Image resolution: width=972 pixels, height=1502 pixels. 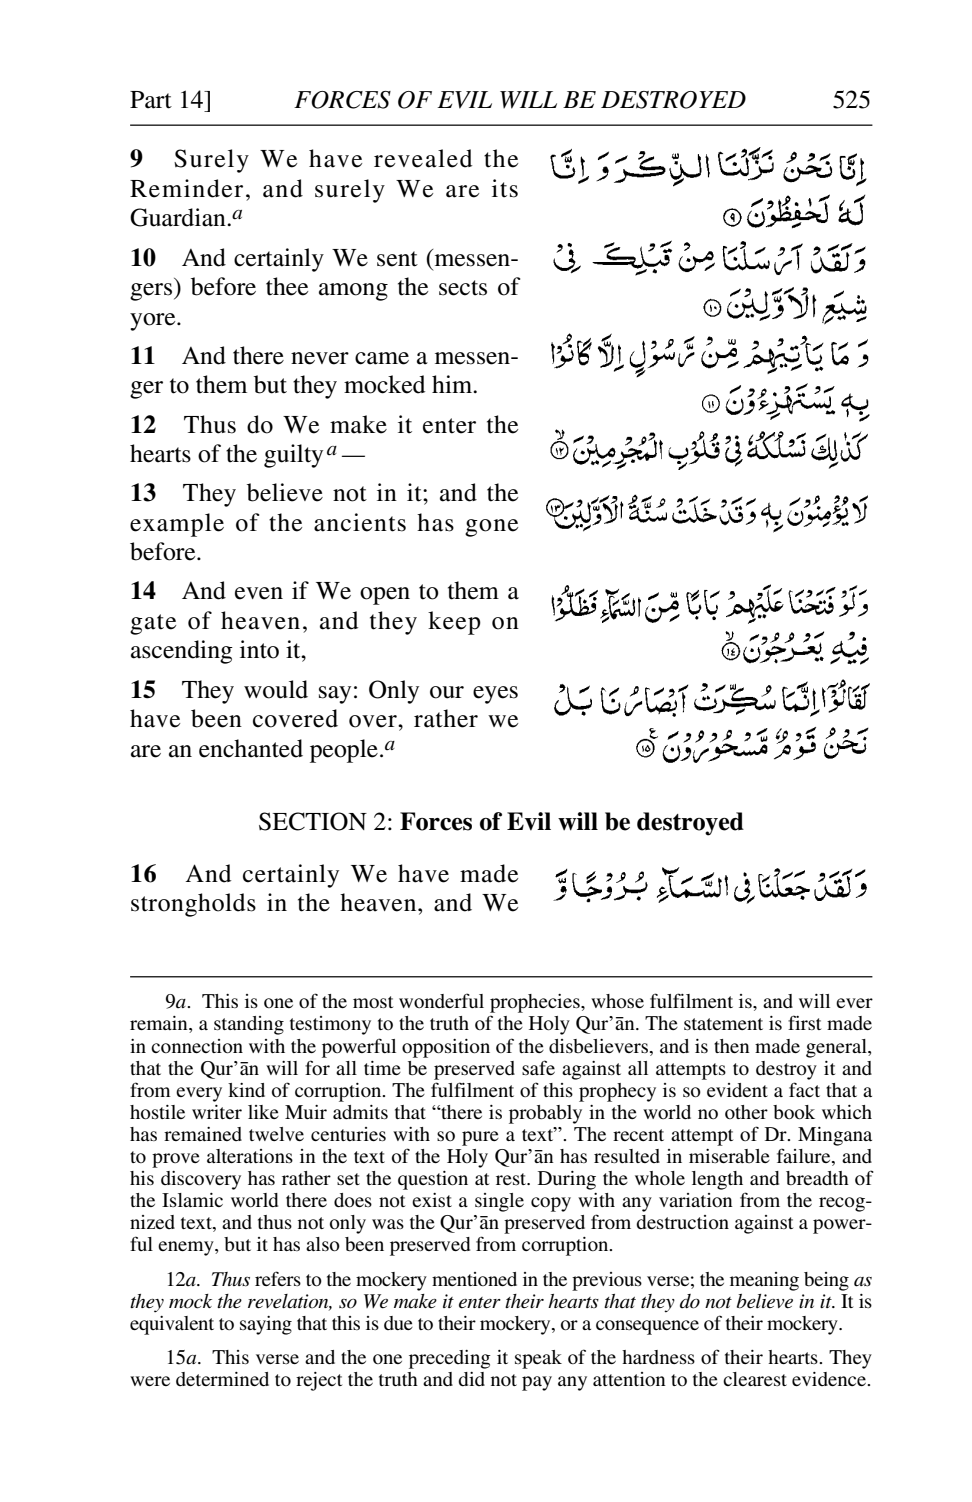 I want to click on revealed, so click(x=423, y=158).
